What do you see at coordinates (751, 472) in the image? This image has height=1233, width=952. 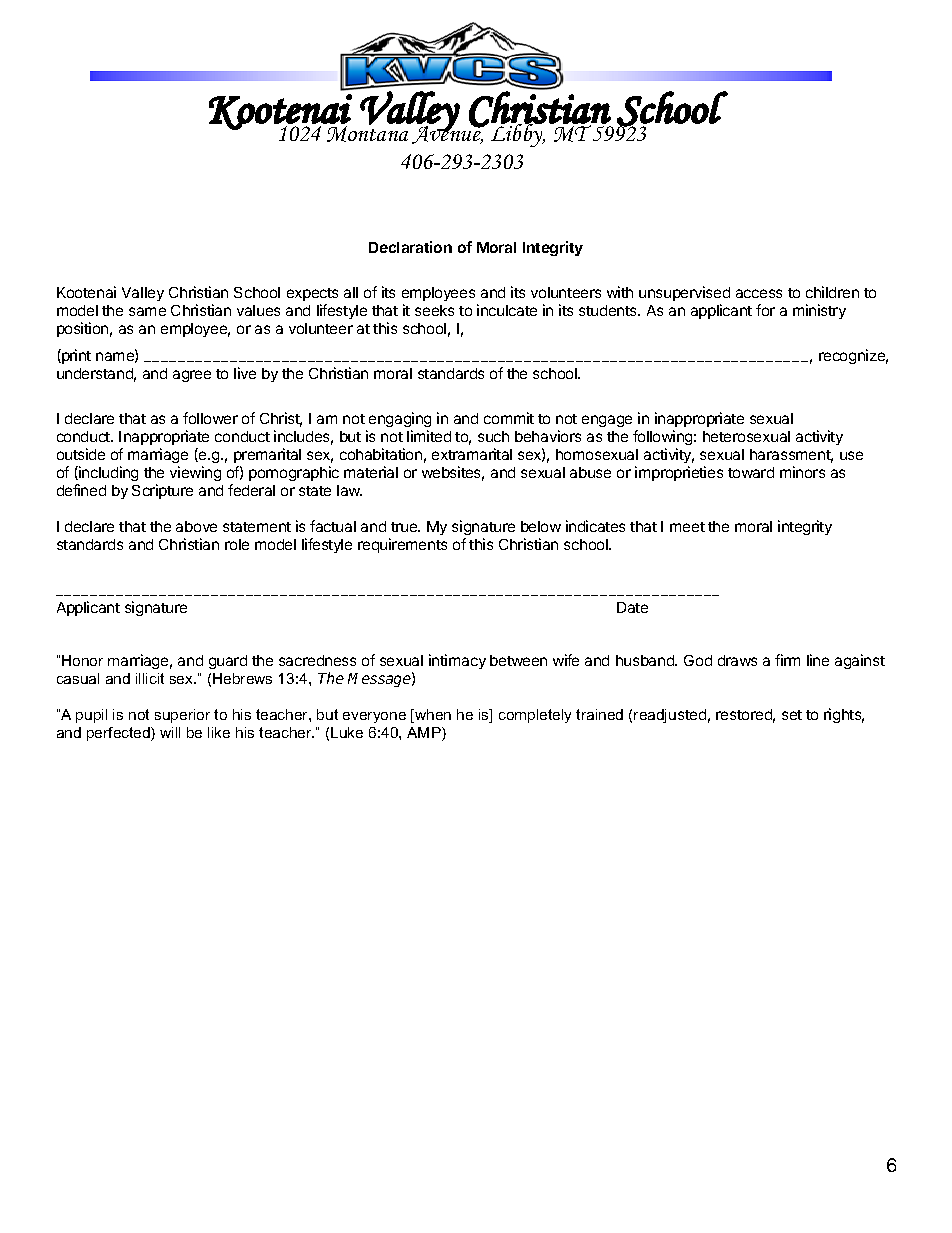 I see `toward` at bounding box center [751, 472].
